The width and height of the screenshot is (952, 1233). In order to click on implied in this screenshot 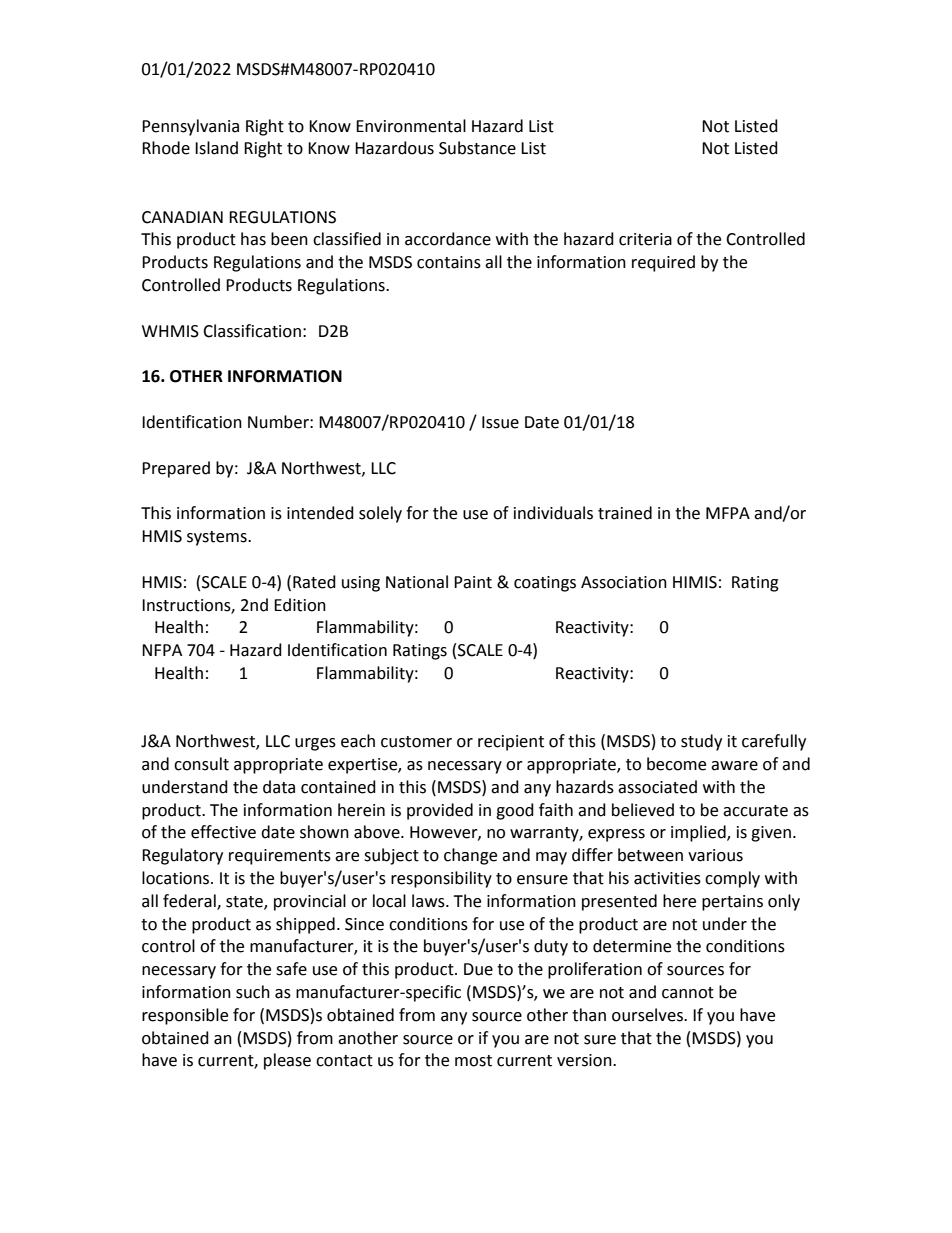, I will do `click(699, 833)`.
